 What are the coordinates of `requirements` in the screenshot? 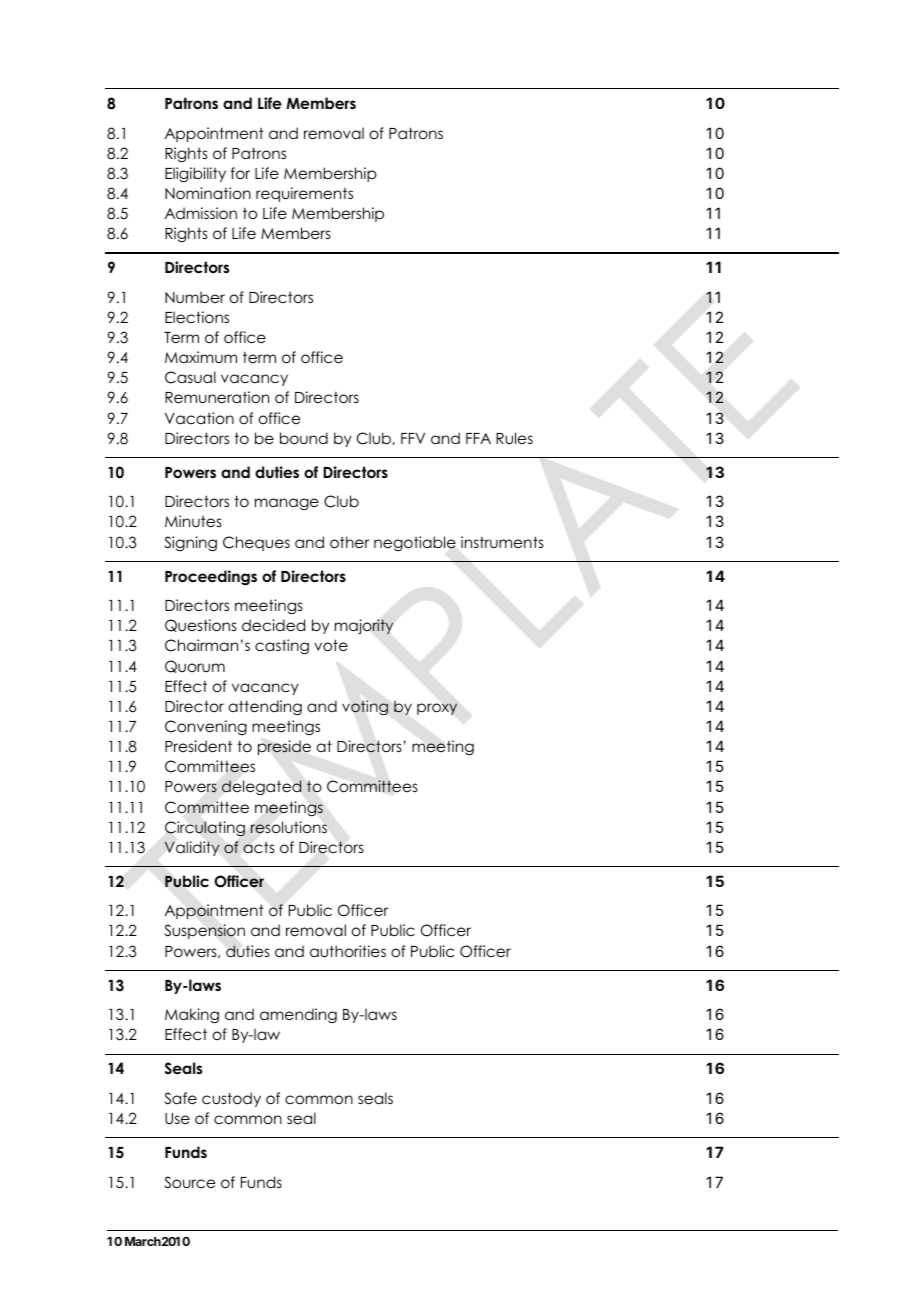 It's located at (304, 194).
